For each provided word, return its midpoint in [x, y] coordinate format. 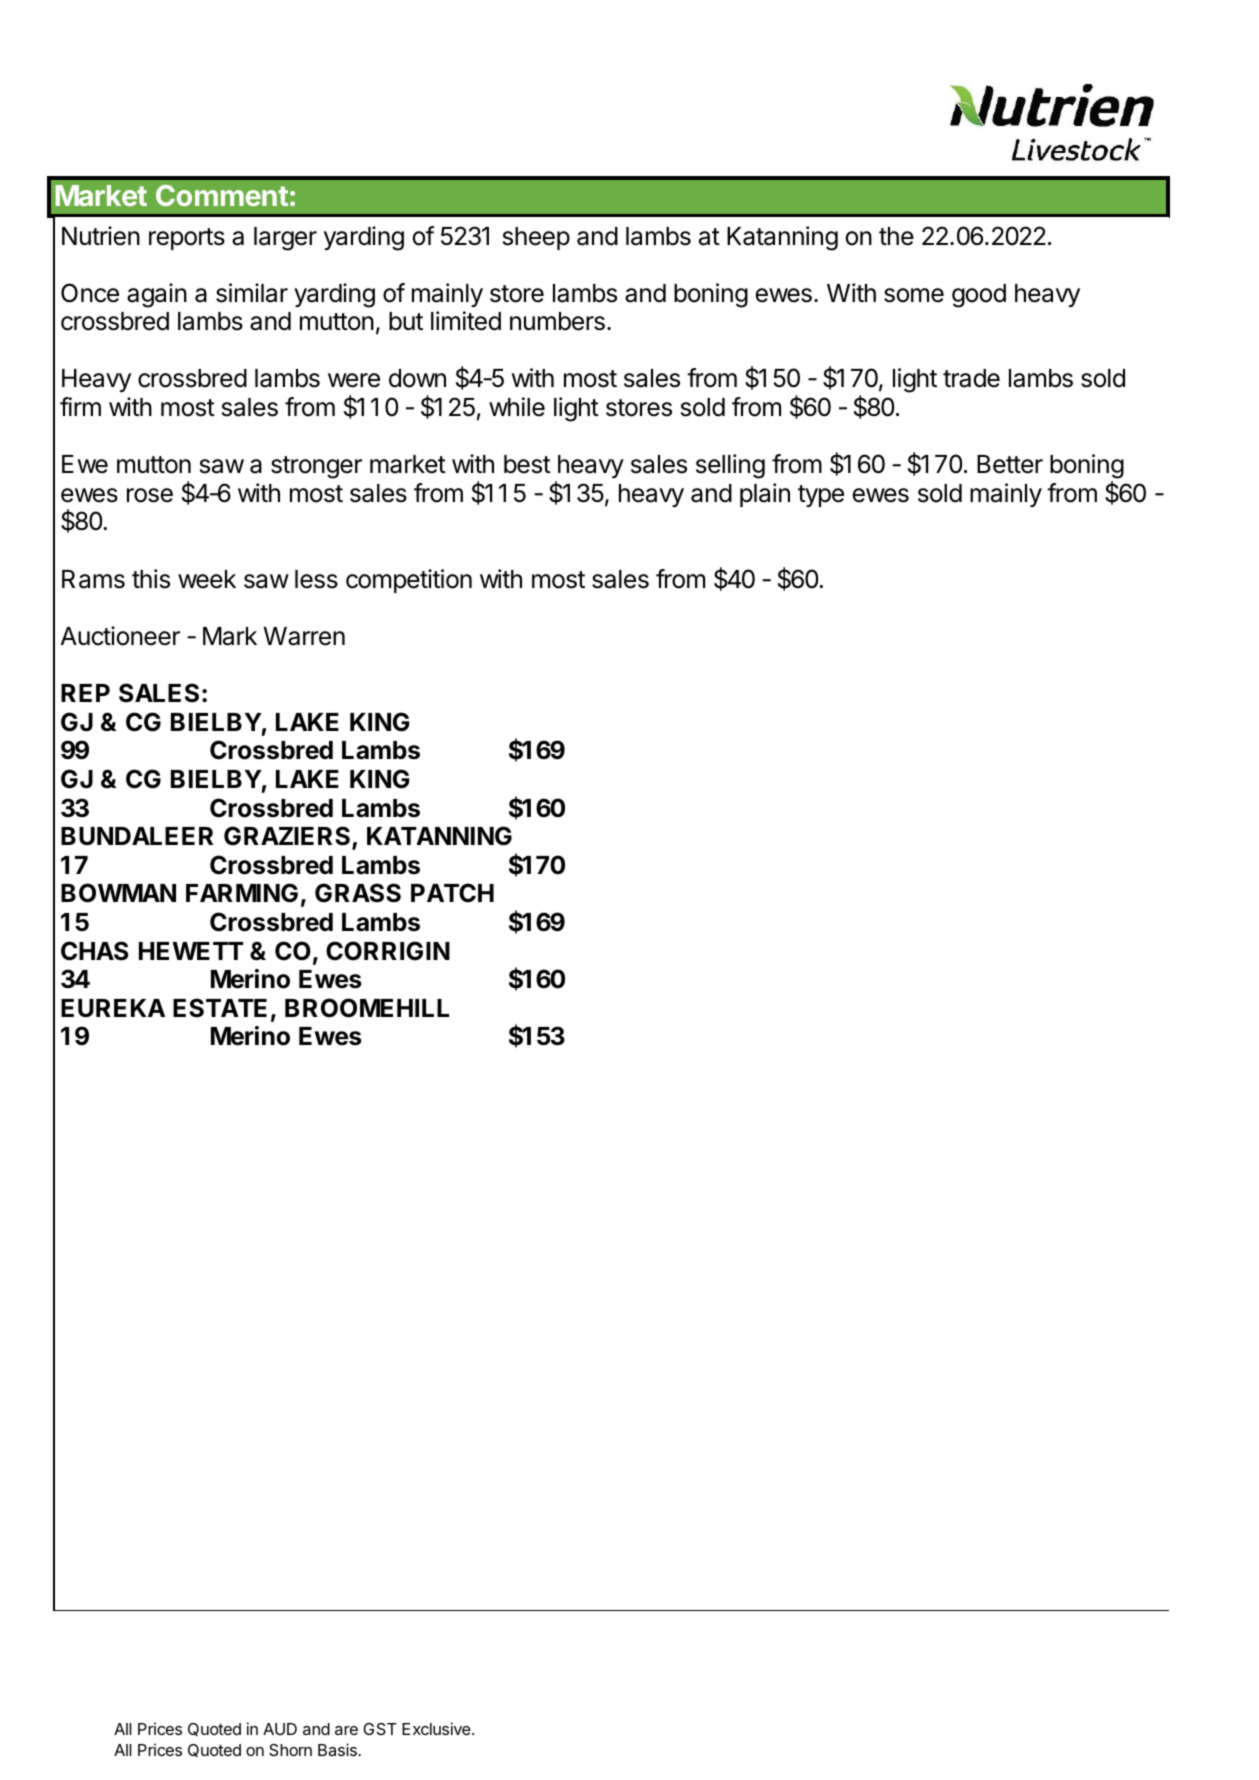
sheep [536, 238]
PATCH [452, 893]
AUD [280, 1729]
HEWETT [191, 951]
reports [187, 239]
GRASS [358, 893]
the [896, 236]
